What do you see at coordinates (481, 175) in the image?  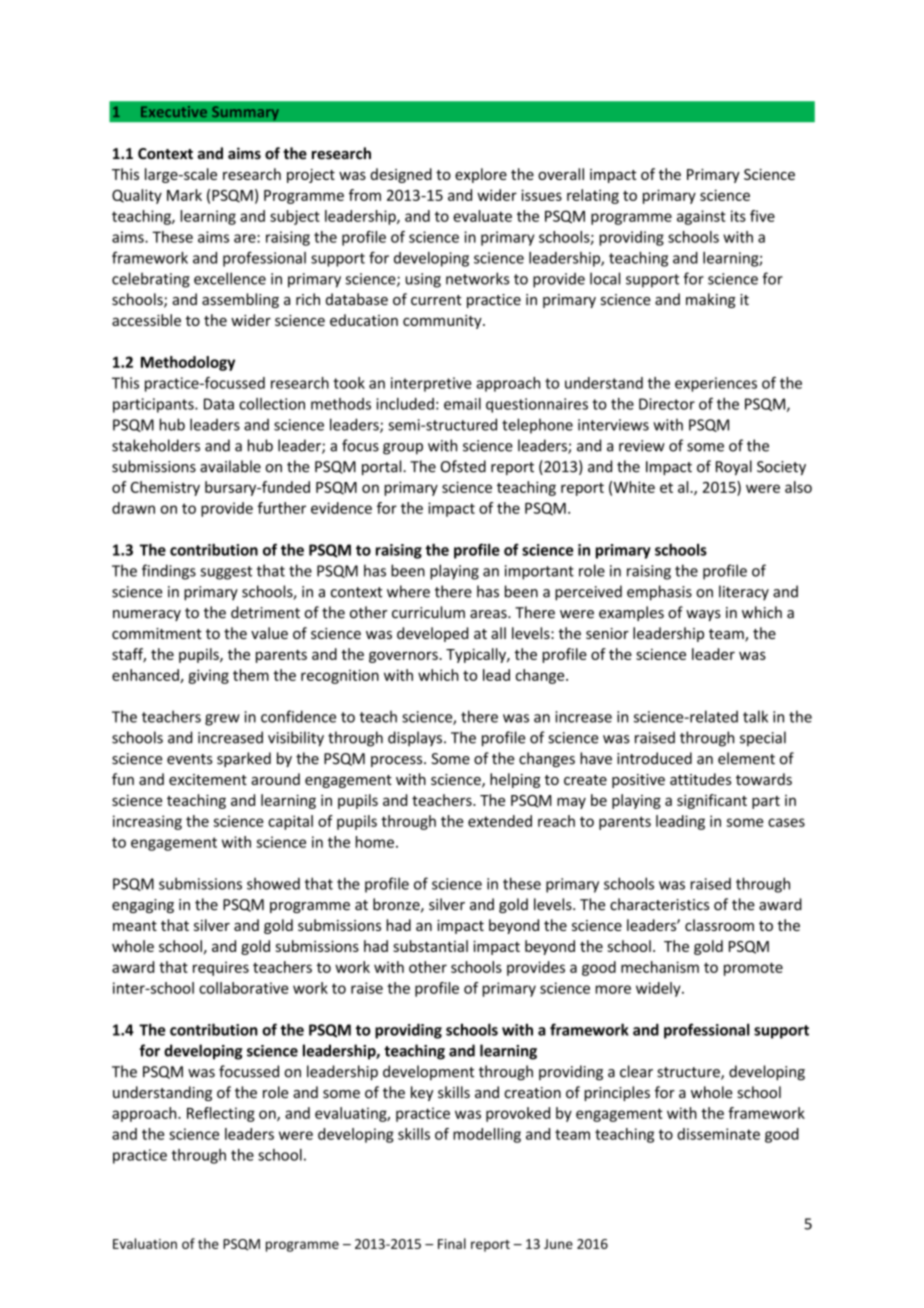 I see `explore` at bounding box center [481, 175].
